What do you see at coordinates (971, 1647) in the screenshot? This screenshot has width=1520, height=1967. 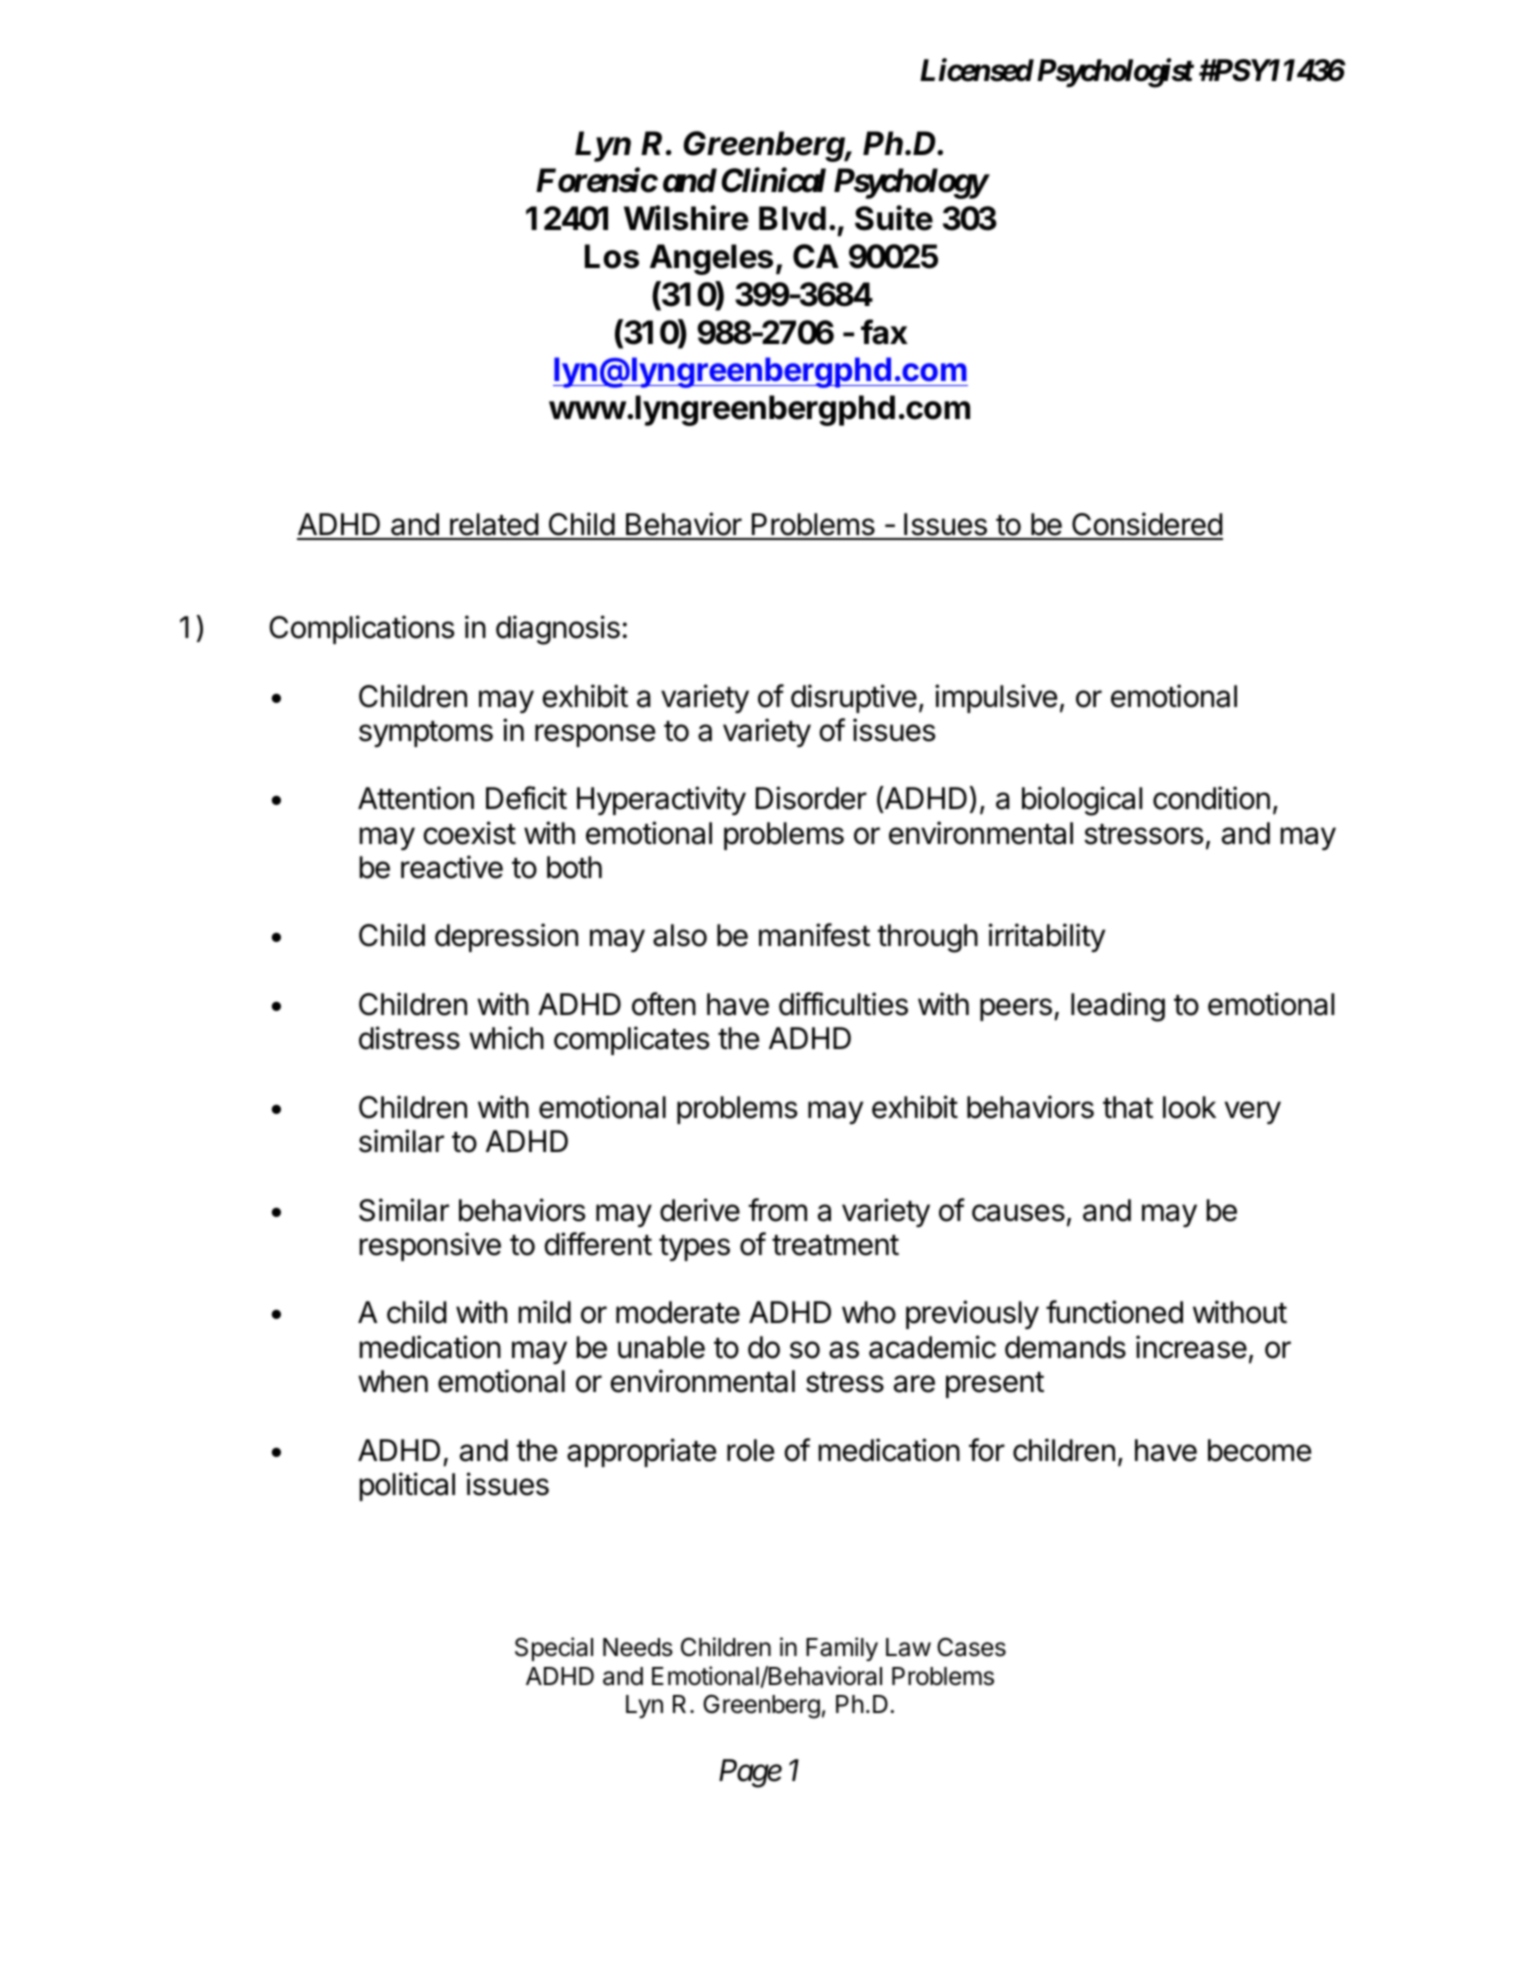 I see `Cases` at bounding box center [971, 1647].
